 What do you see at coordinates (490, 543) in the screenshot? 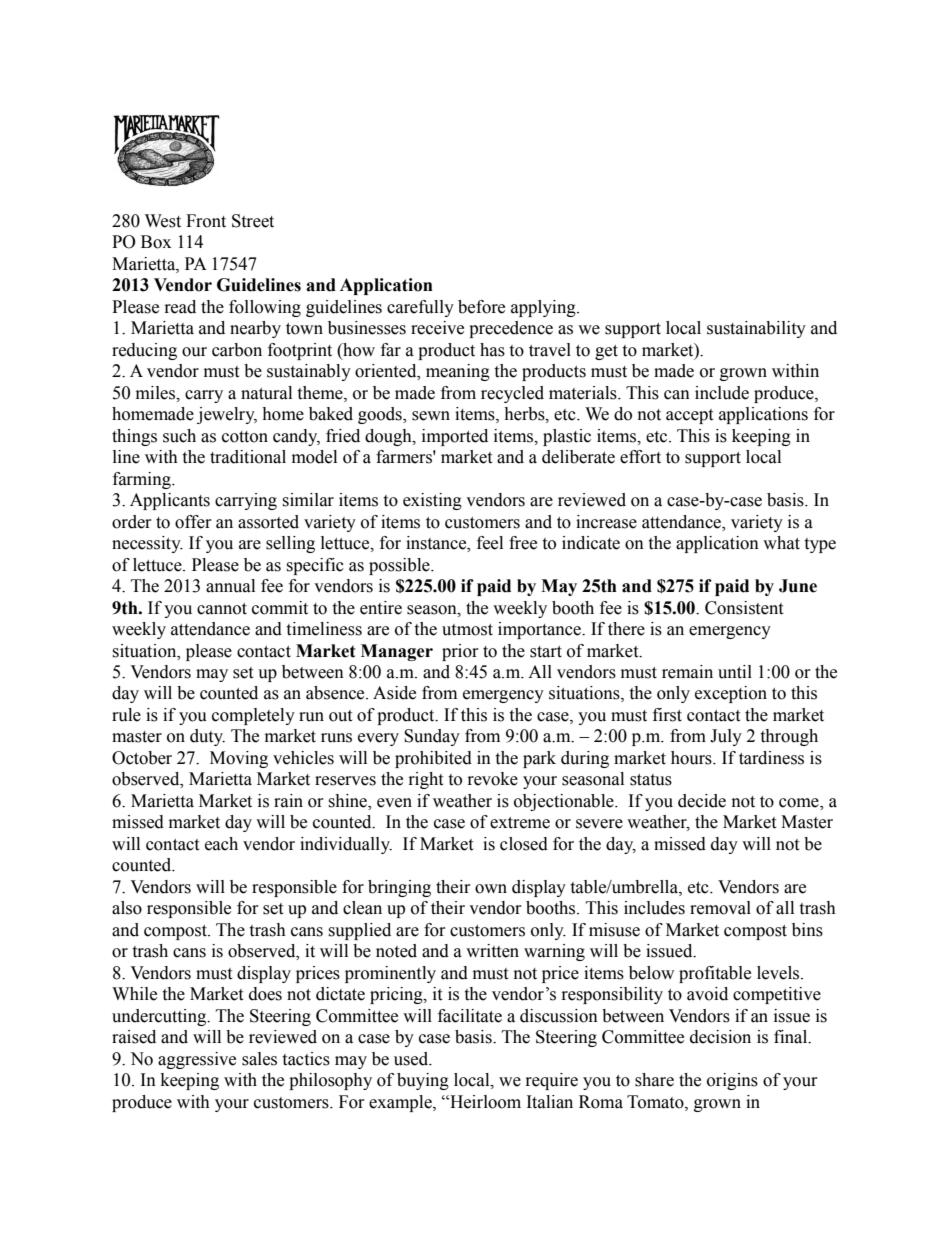
I see `feel` at bounding box center [490, 543].
